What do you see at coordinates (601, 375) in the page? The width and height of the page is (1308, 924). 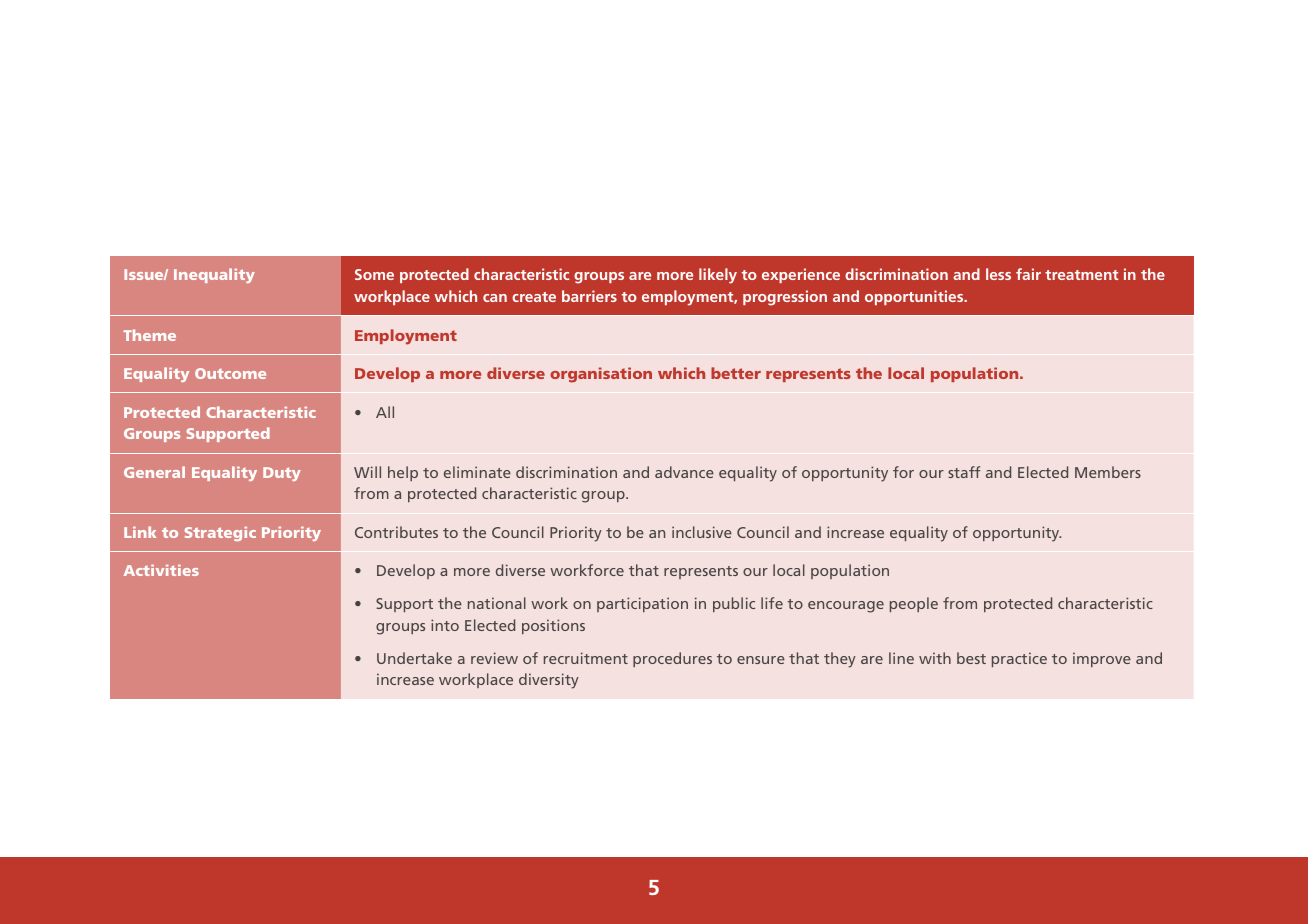 I see `organisation` at bounding box center [601, 375].
